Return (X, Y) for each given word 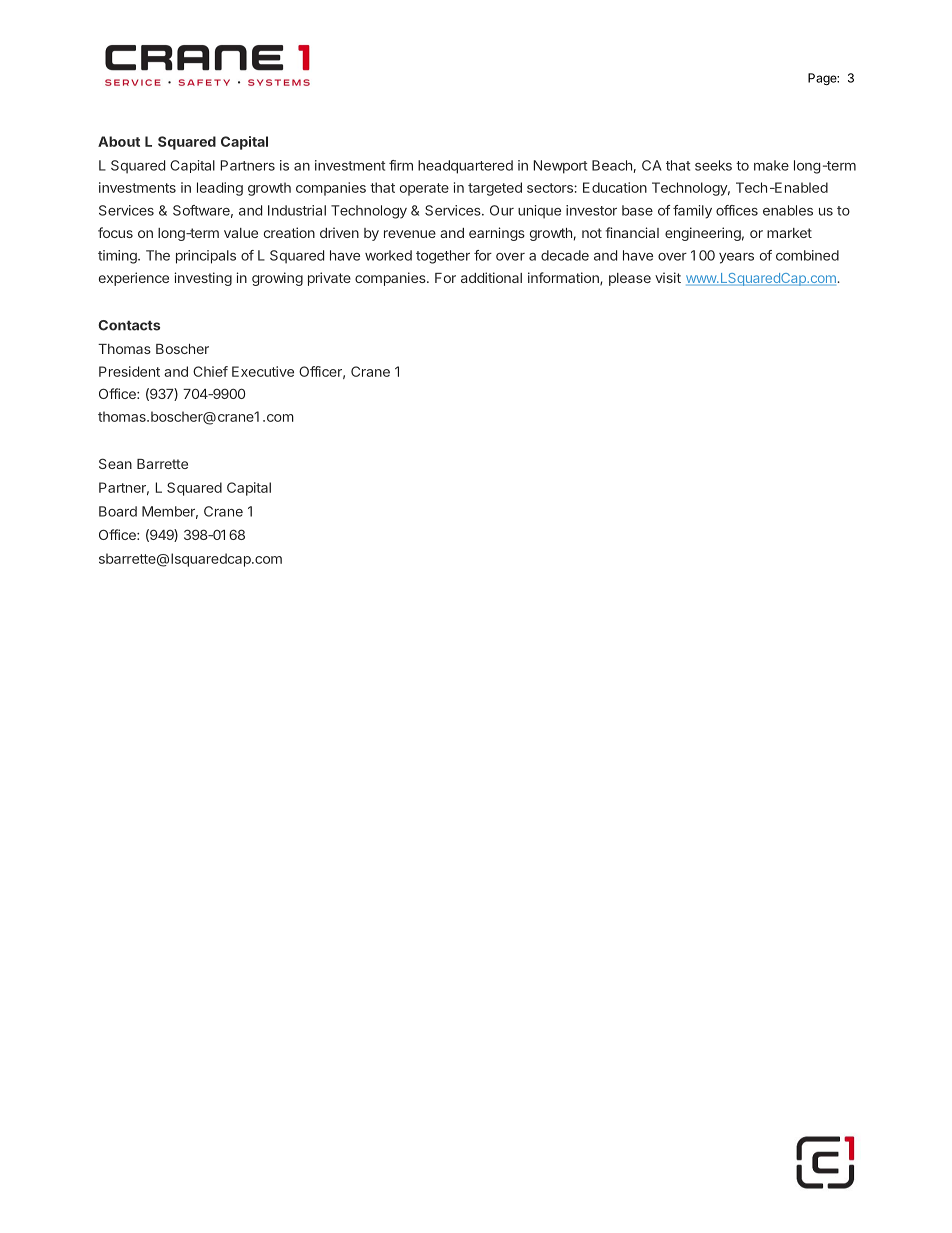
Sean (115, 463)
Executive (263, 371)
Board (118, 511)
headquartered (465, 167)
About (119, 141)
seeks (713, 165)
